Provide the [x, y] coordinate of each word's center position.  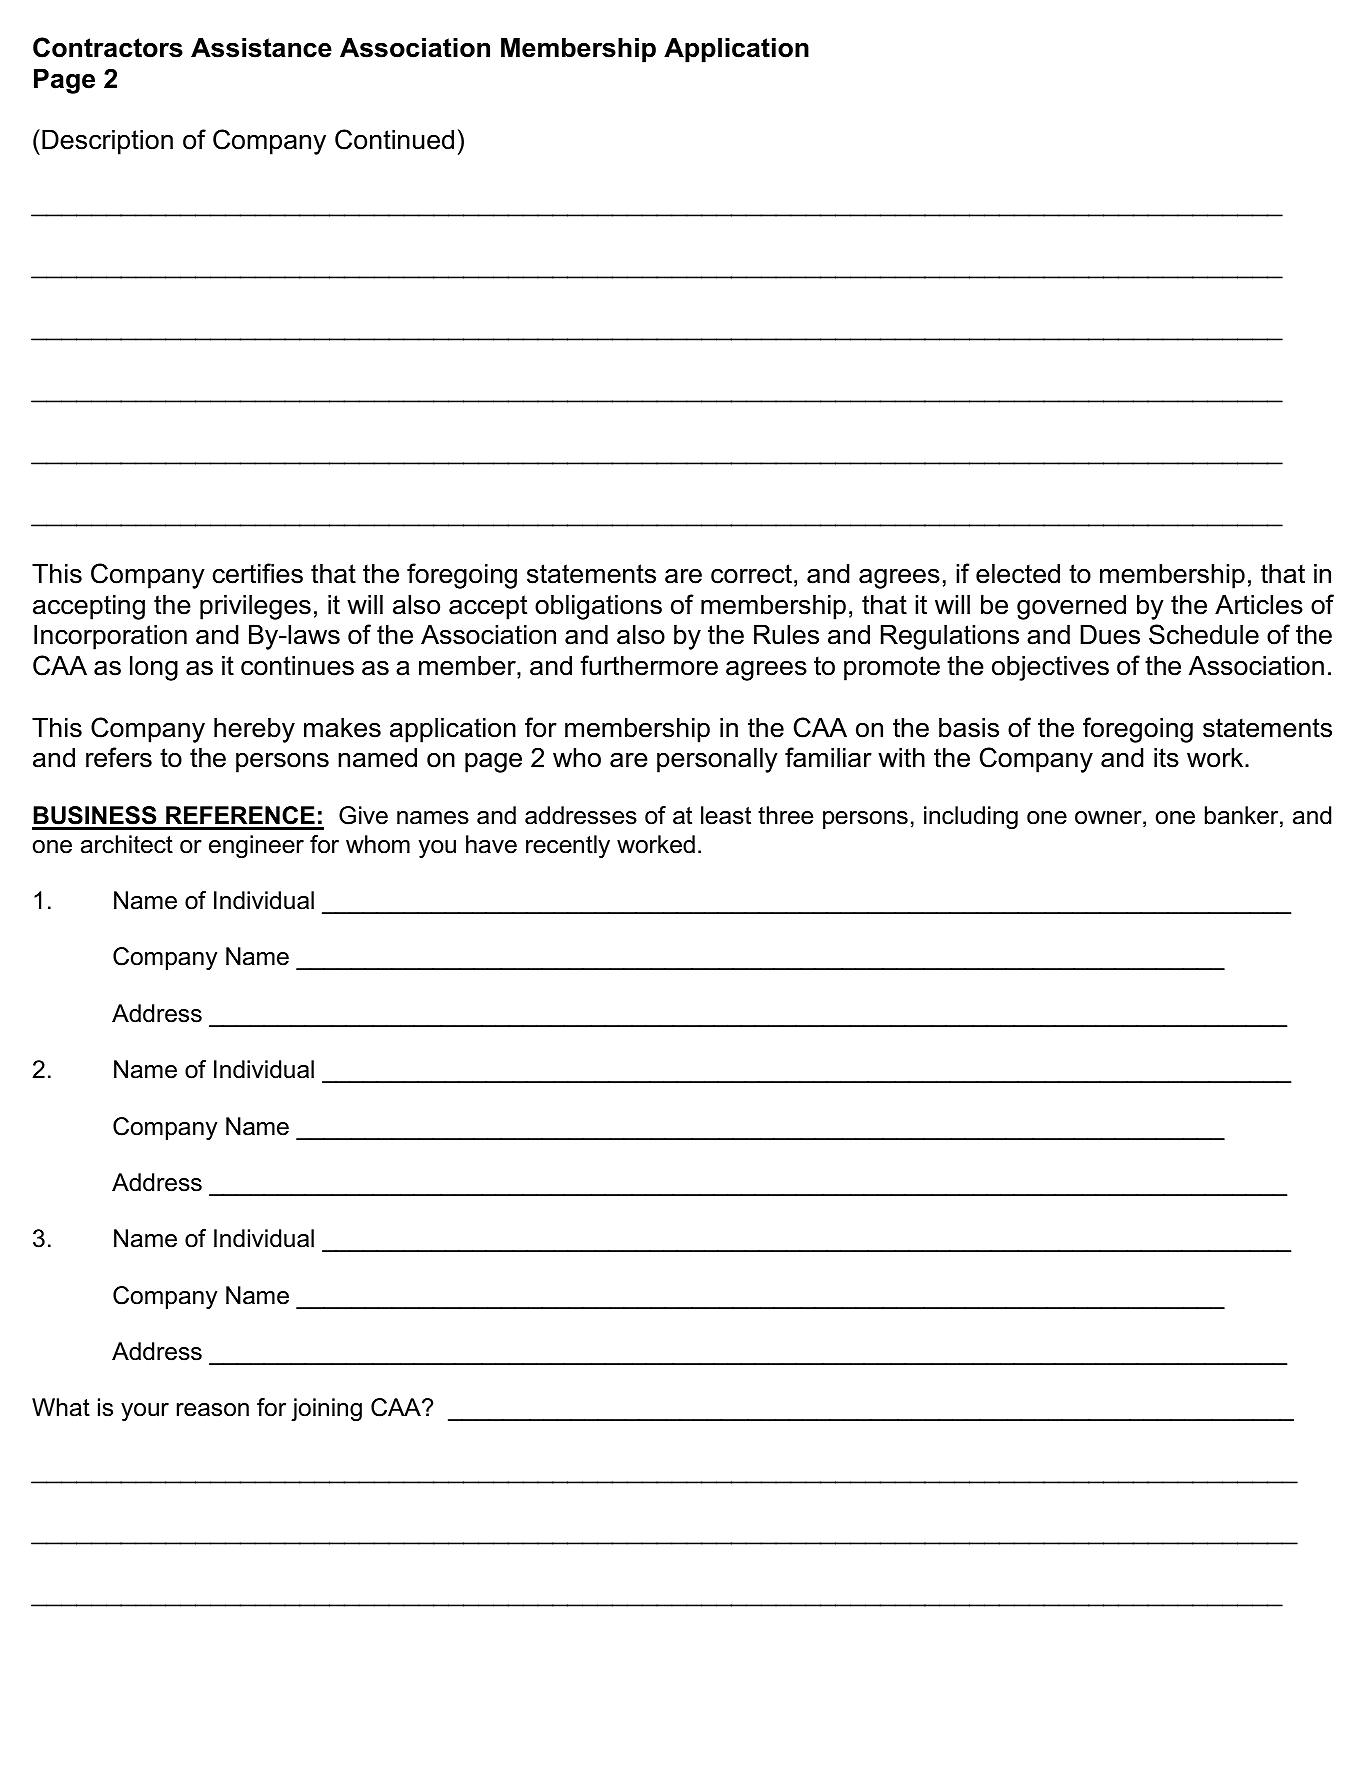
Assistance [261, 48]
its [1166, 758]
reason [213, 1410]
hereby [254, 730]
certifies [258, 573]
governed [1071, 607]
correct [751, 574]
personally [717, 760]
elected [1018, 574]
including [971, 817]
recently [568, 846]
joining [326, 1409]
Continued [394, 139]
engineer [256, 846]
